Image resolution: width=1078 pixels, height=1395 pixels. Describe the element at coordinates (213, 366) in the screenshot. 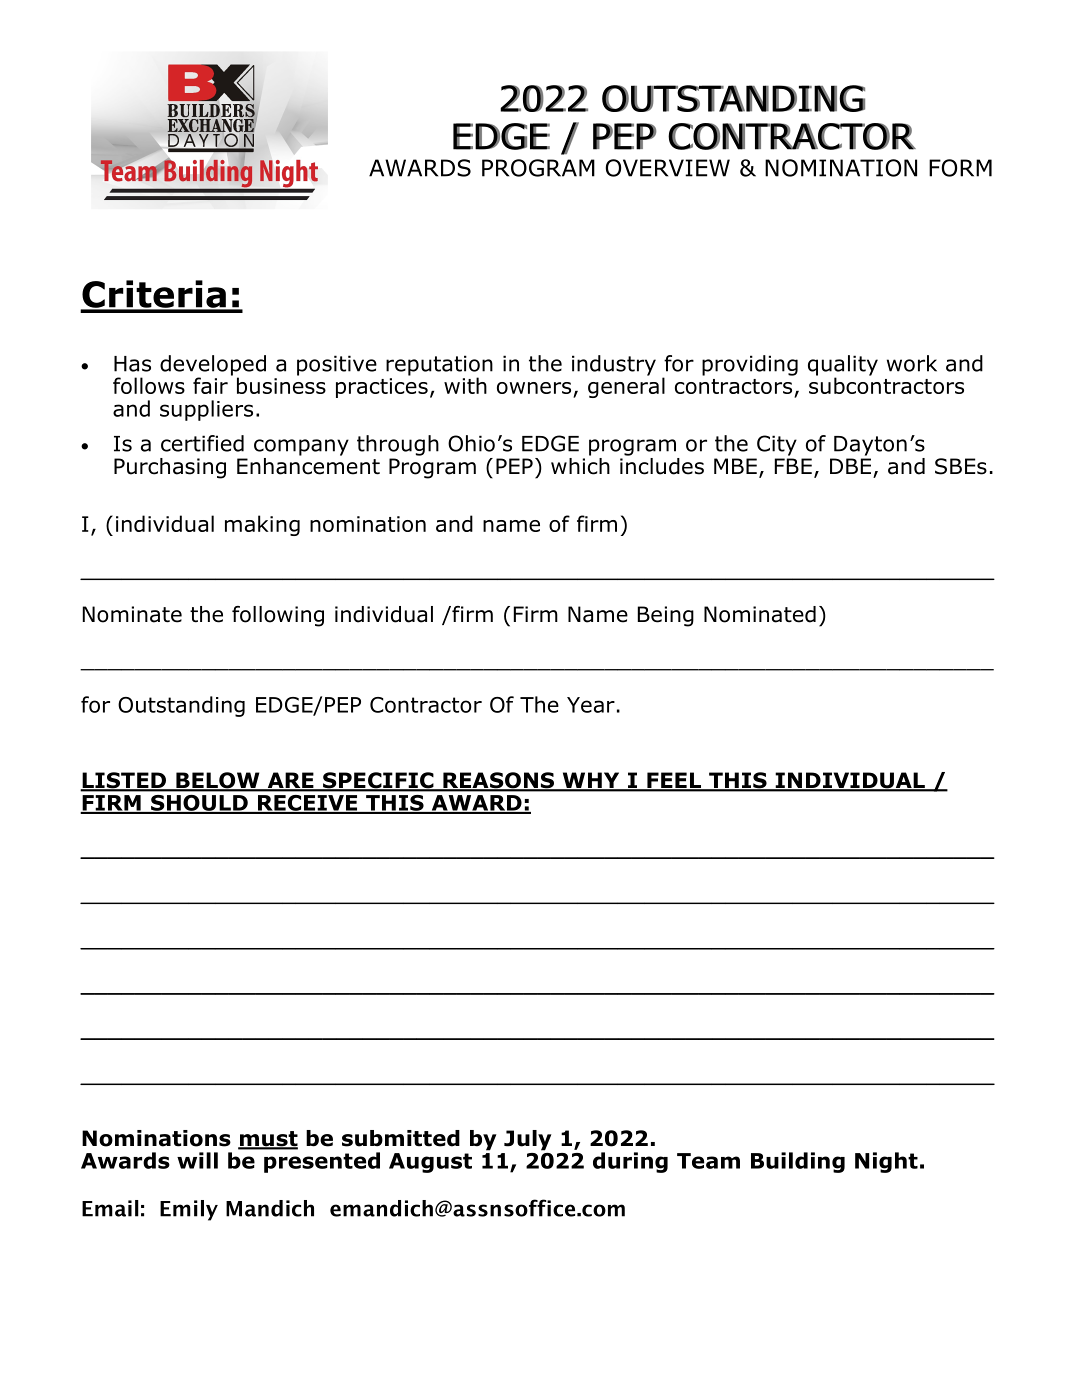

I see `developed` at that location.
